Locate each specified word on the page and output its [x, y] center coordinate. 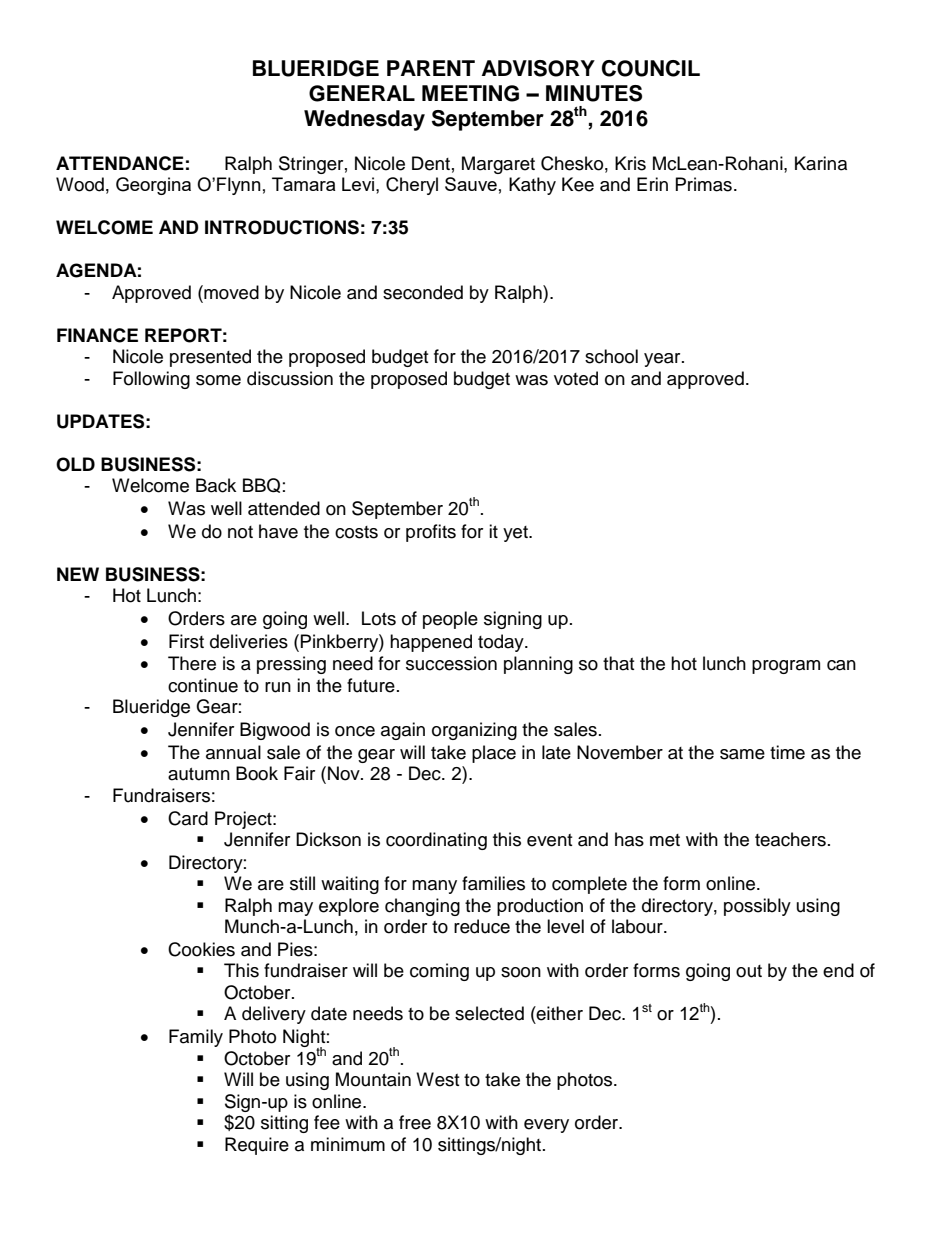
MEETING [470, 93]
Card [188, 818]
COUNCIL [651, 68]
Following [151, 380]
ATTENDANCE [120, 163]
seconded [423, 292]
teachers [790, 839]
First [186, 641]
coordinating [436, 841]
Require [257, 1146]
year [663, 360]
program [786, 667]
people [450, 620]
